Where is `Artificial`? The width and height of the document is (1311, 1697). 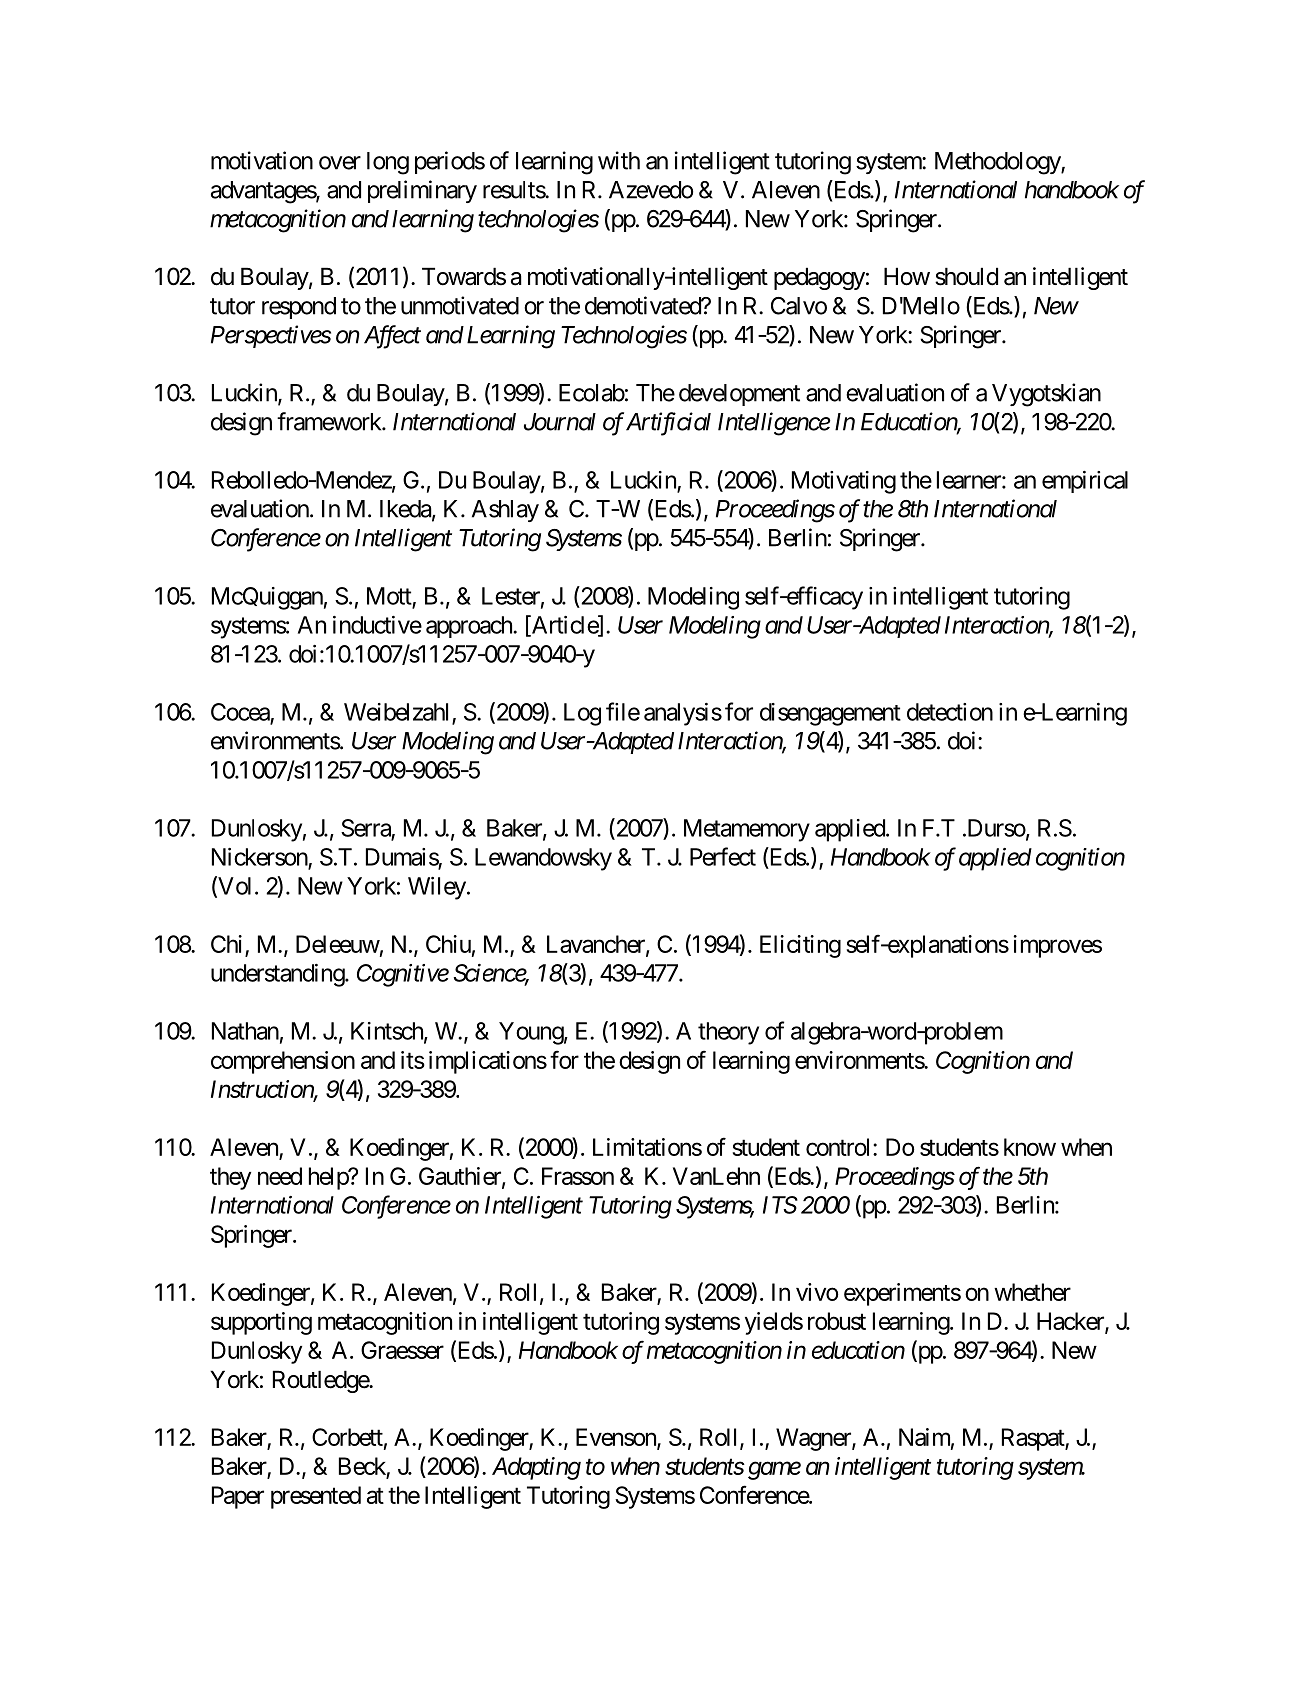
Artificial is located at coordinates (668, 424).
